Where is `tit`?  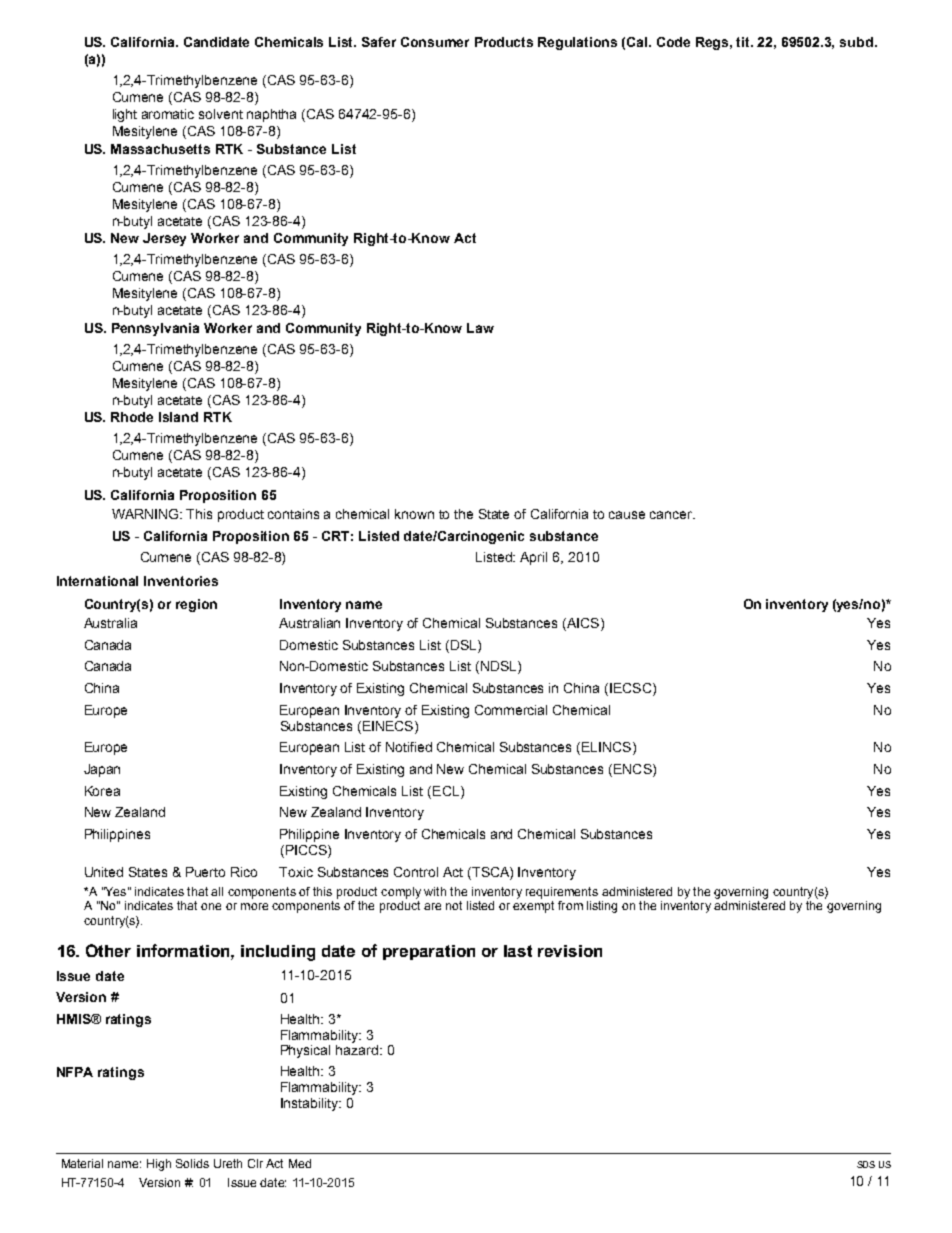 tit is located at coordinates (744, 42).
